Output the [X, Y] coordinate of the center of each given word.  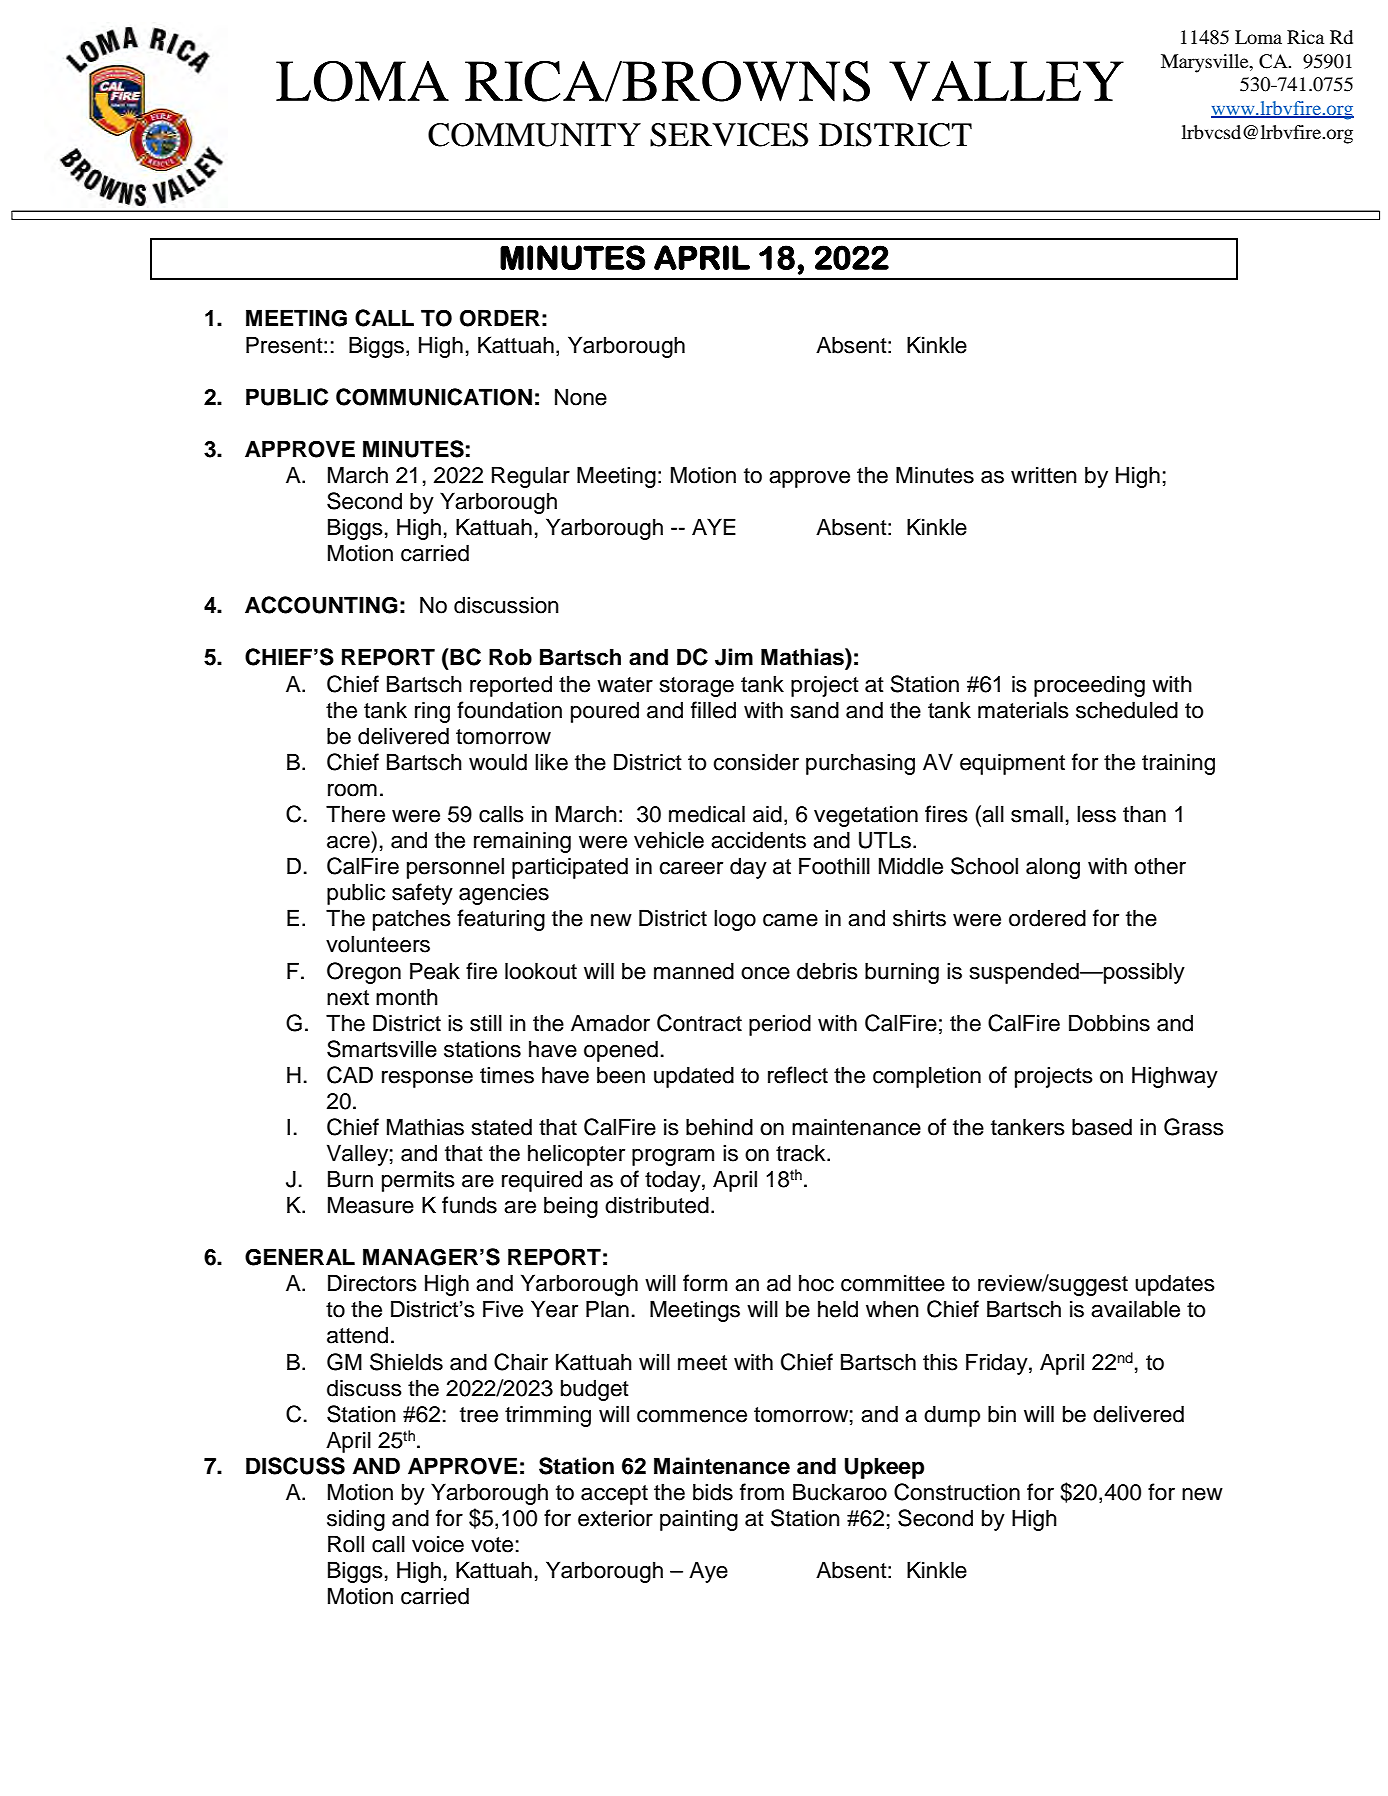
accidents [758, 840]
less [1096, 814]
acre [348, 842]
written [1044, 475]
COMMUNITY [534, 135]
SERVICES [729, 135]
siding [356, 1520]
